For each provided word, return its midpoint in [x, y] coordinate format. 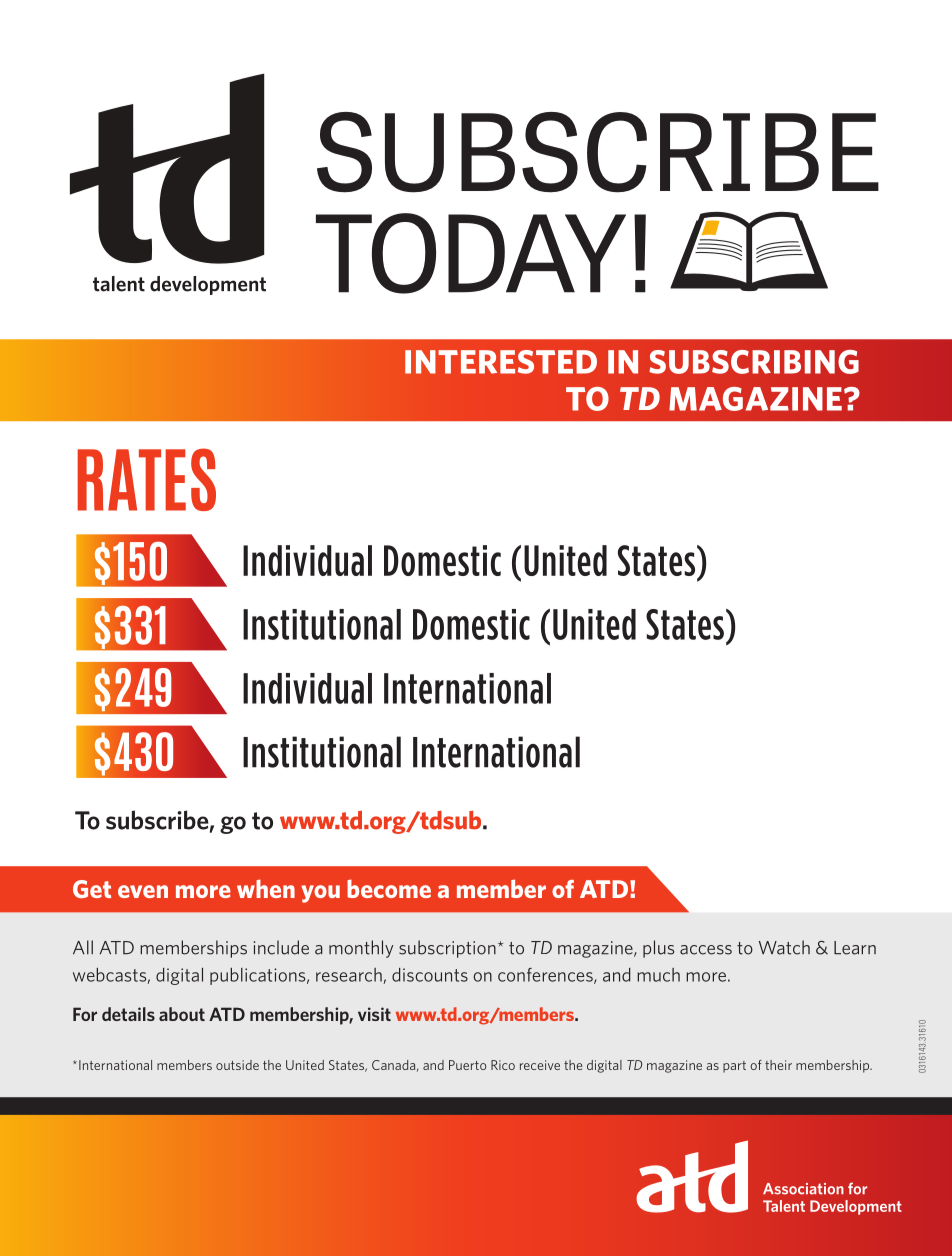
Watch [784, 947]
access [706, 950]
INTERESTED [501, 362]
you [320, 894]
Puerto [467, 1065]
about [182, 1014]
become [389, 888]
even [143, 891]
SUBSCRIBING [754, 362]
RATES [146, 479]
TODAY [471, 253]
